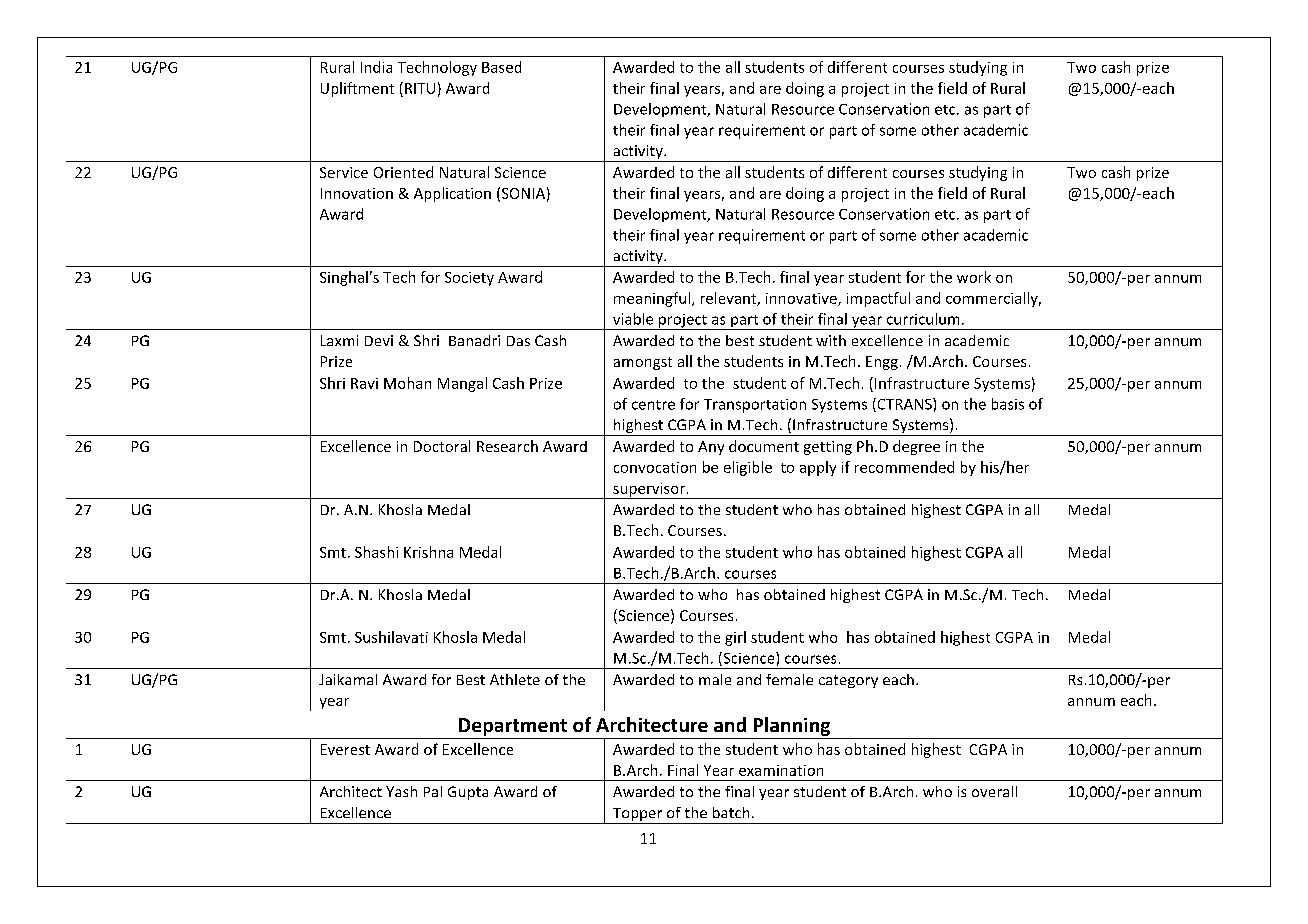  I want to click on category, so click(848, 681).
